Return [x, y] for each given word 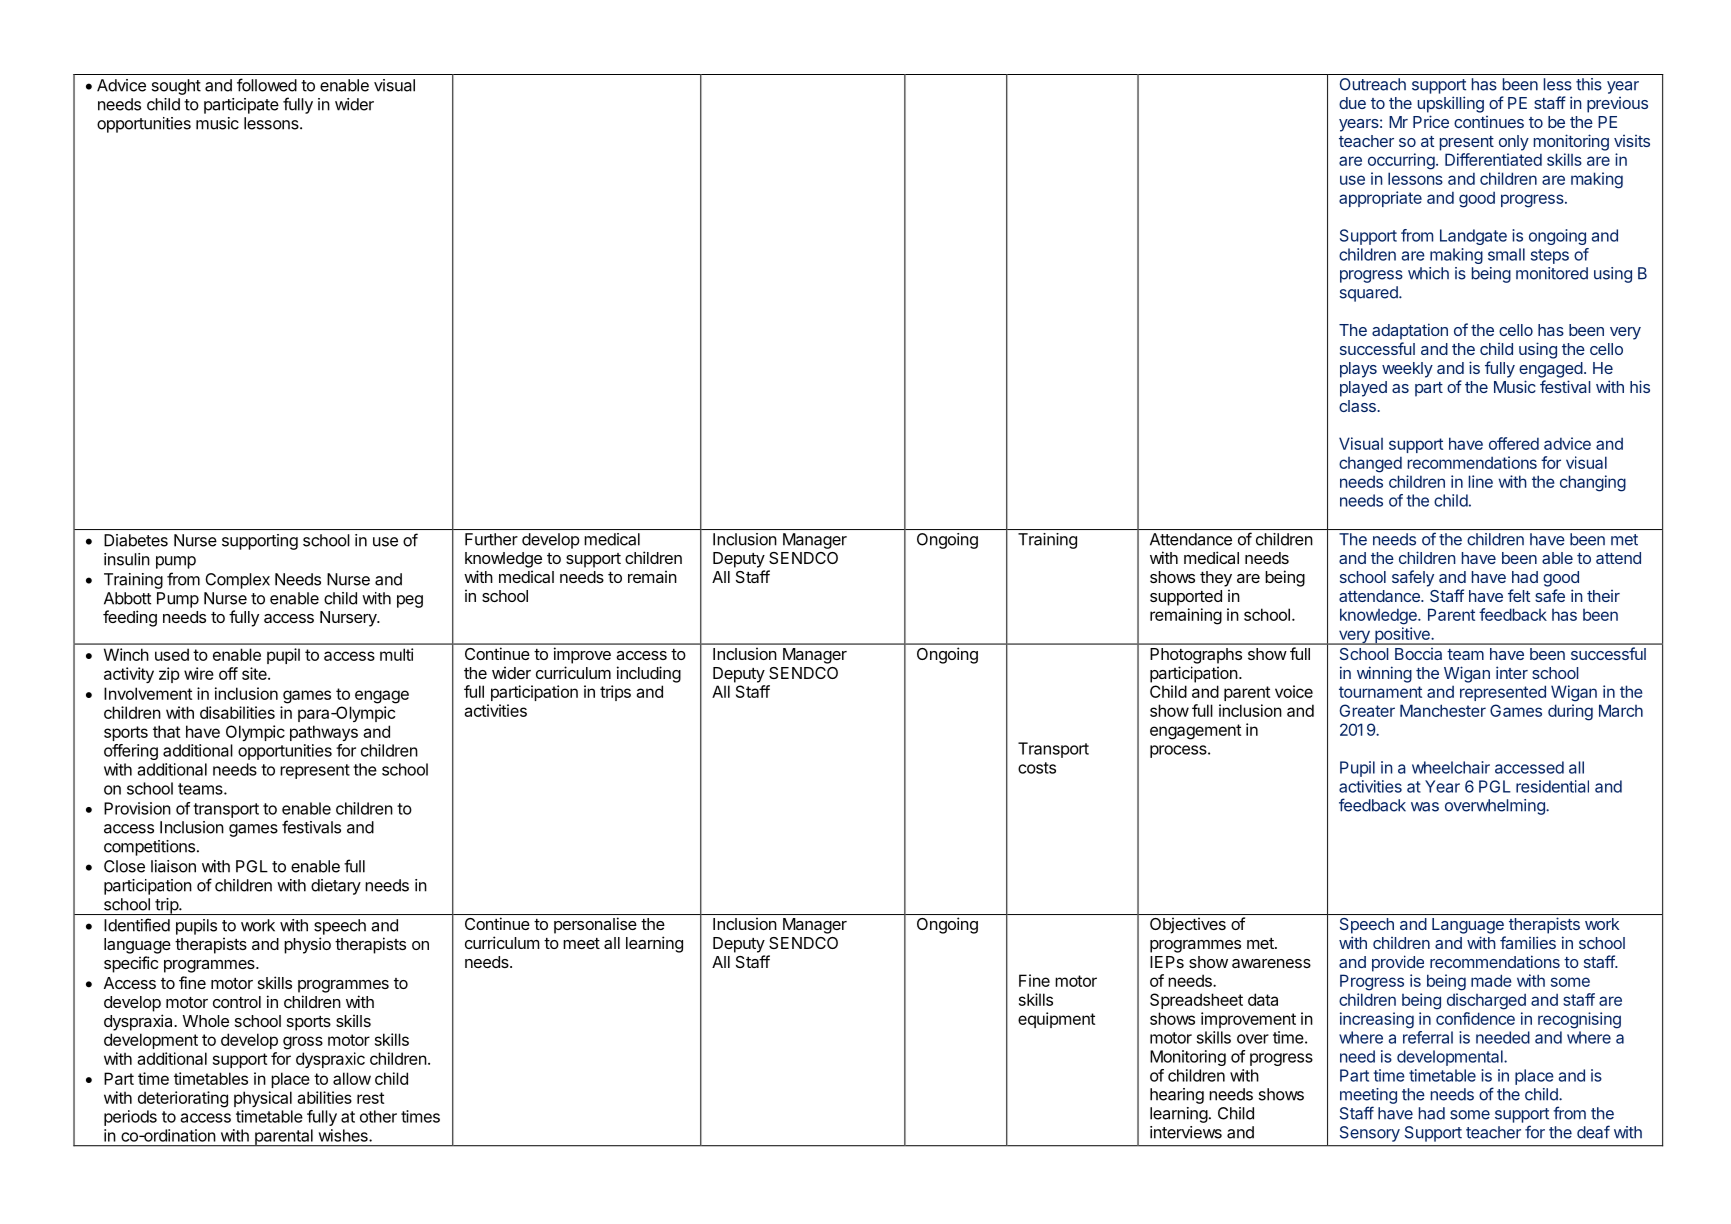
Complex [237, 581]
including [649, 674]
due [1352, 103]
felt [1519, 595]
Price [1431, 121]
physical [263, 1099]
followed [267, 85]
